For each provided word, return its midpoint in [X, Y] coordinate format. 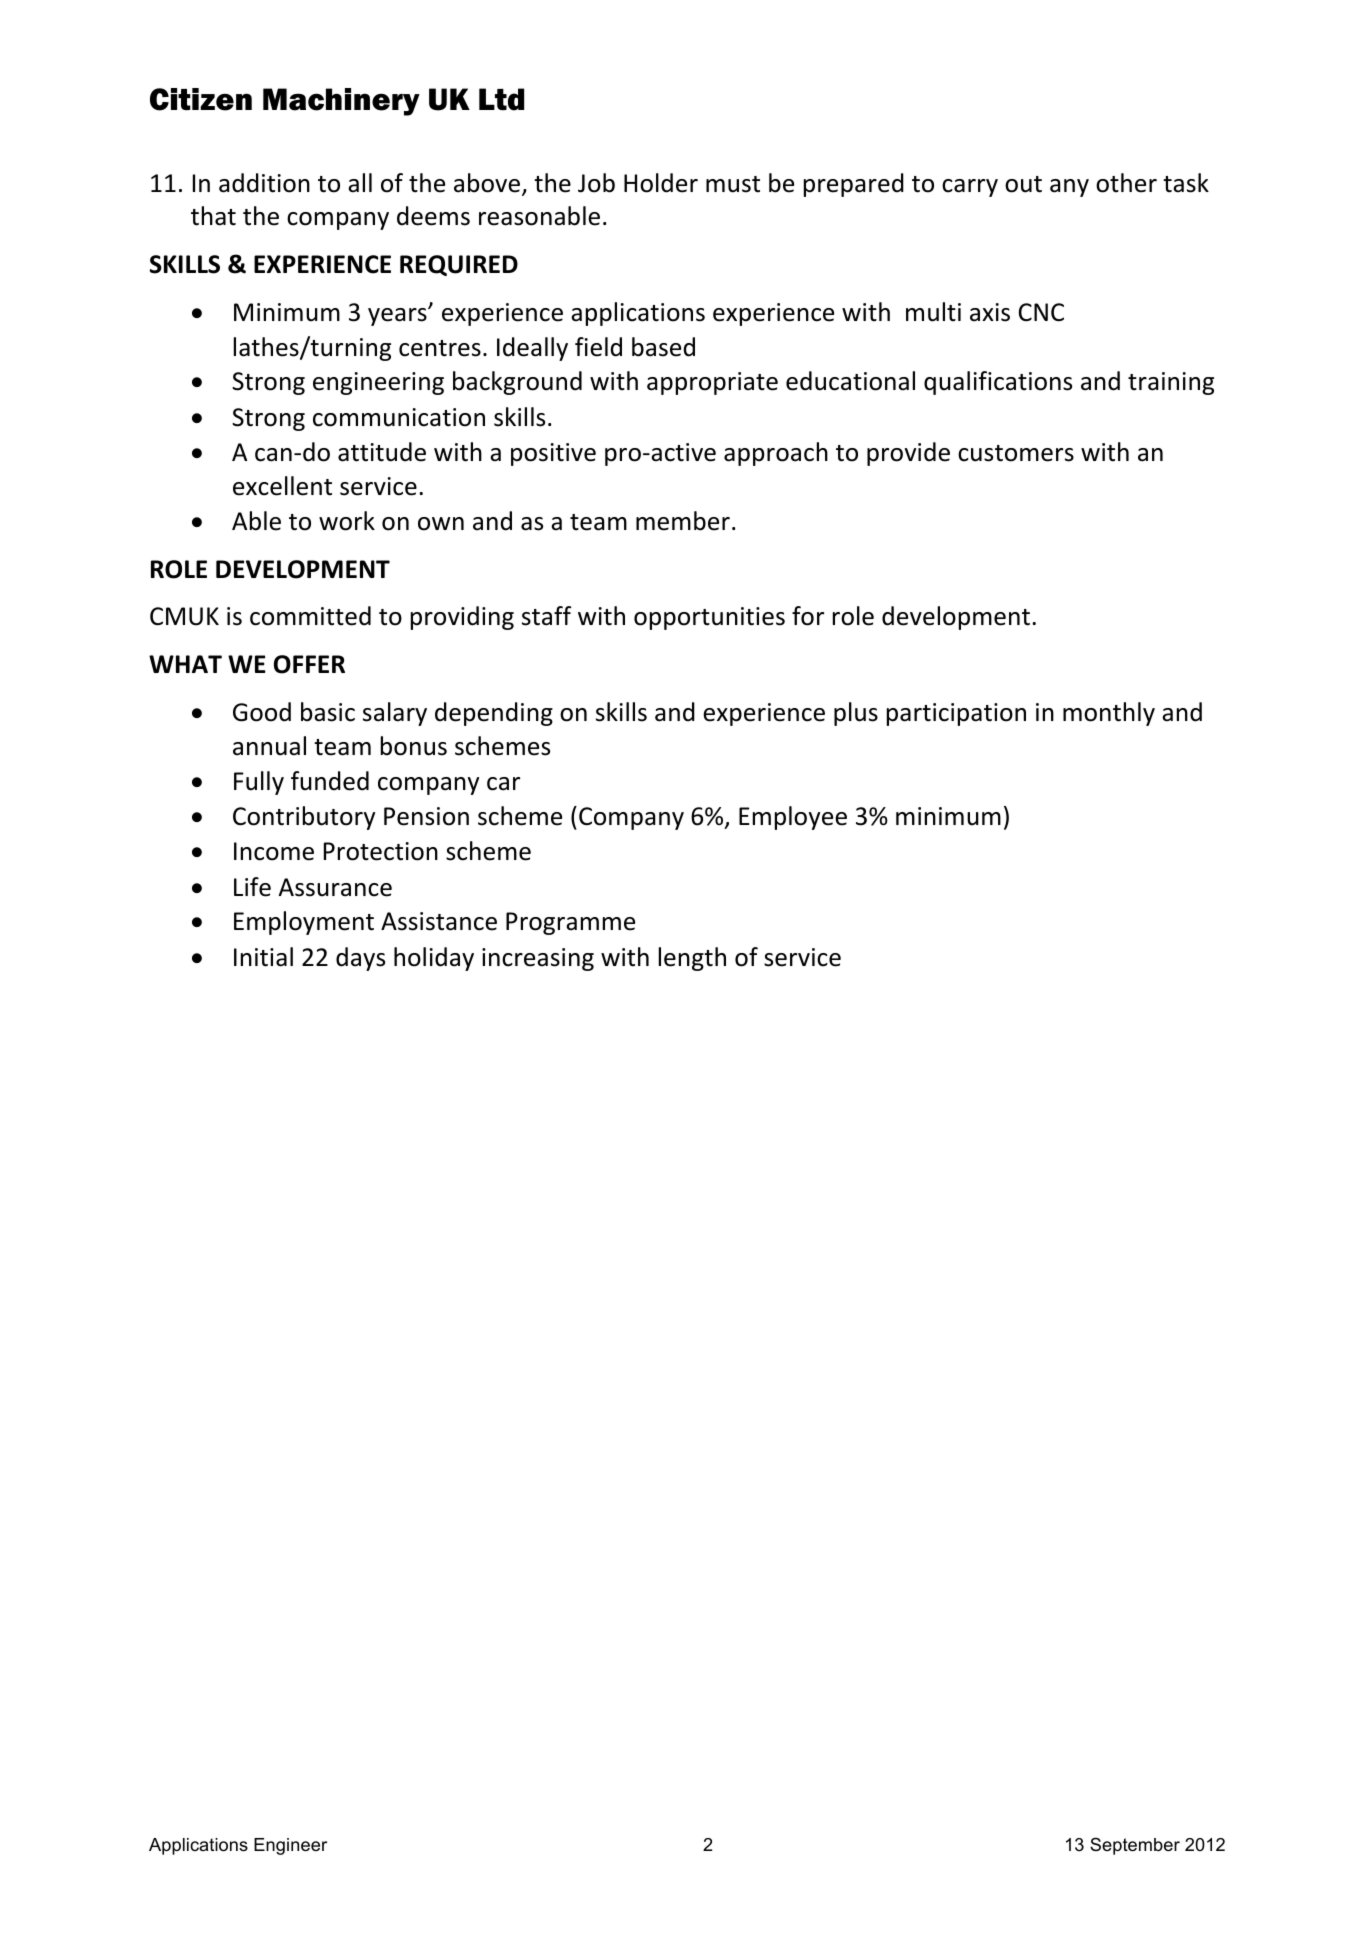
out [1023, 184]
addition [264, 183]
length [692, 959]
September [1135, 1846]
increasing [538, 959]
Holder [661, 183]
